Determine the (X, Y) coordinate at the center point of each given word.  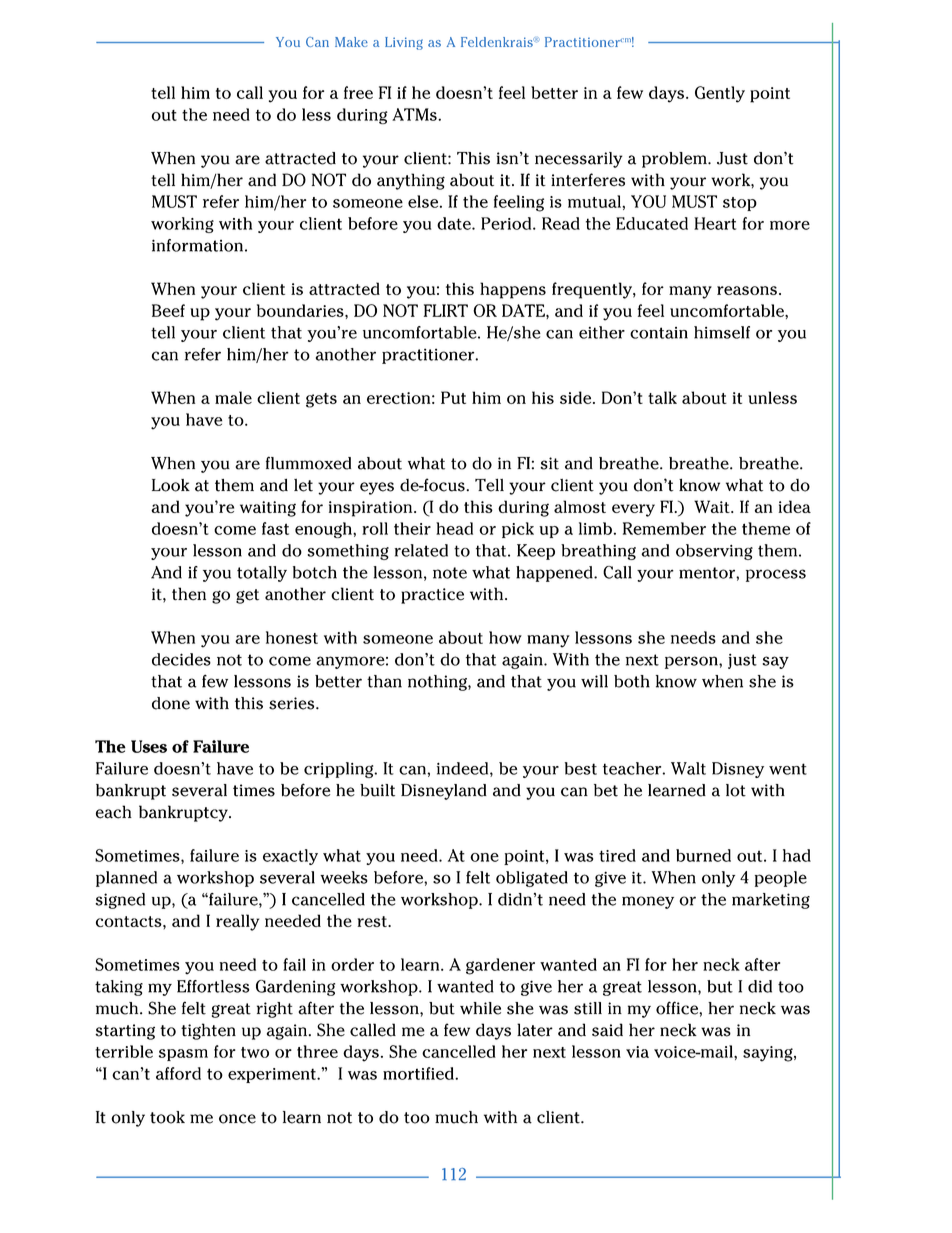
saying (769, 1054)
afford (178, 1073)
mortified (419, 1073)
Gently (720, 94)
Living (404, 43)
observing (714, 552)
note (450, 573)
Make (351, 42)
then (189, 594)
